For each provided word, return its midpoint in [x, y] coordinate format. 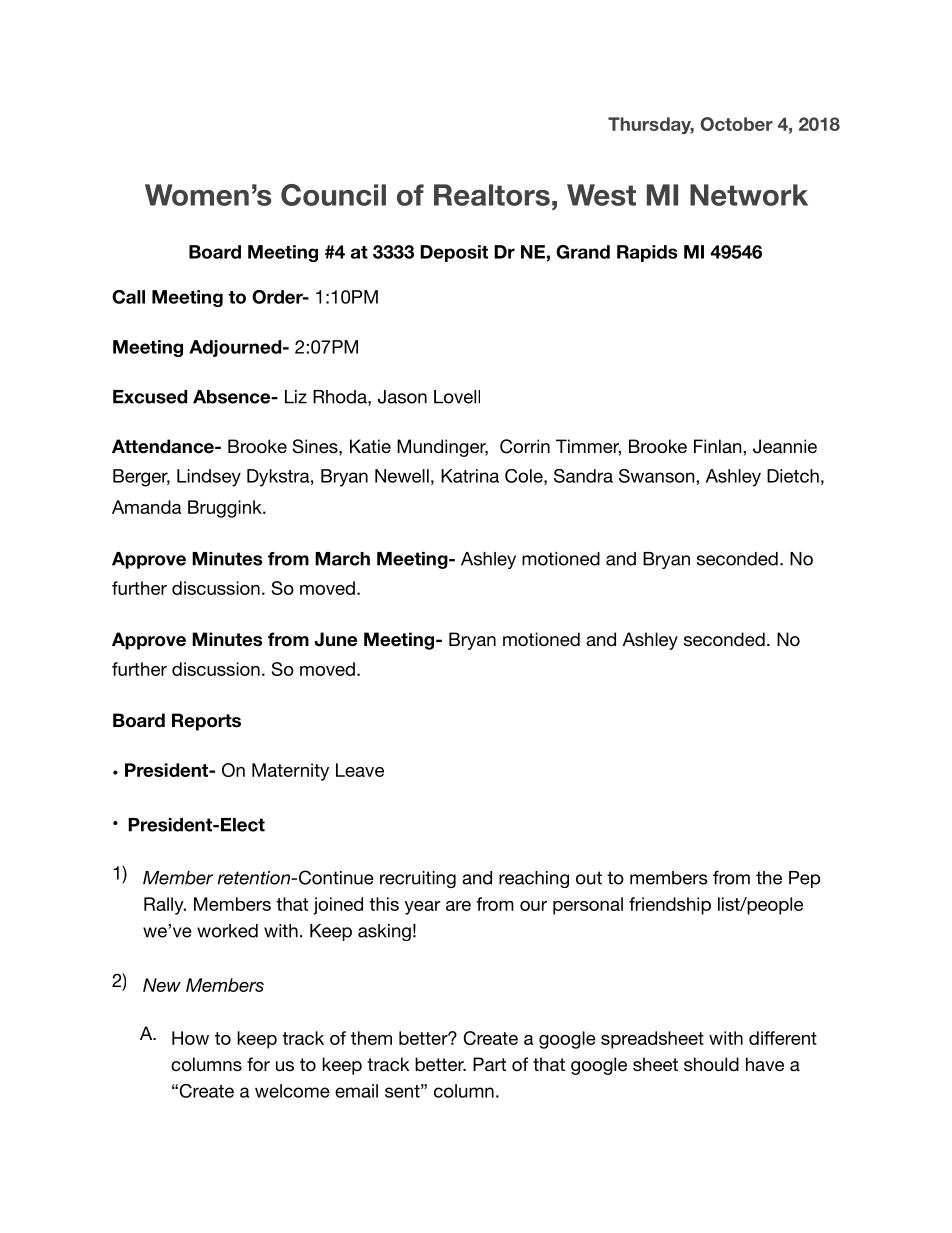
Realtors [492, 195]
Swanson [658, 476]
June [335, 639]
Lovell [457, 397]
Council [333, 195]
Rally [165, 906]
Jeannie [785, 446]
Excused [150, 397]
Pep [804, 879]
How [190, 1038]
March [342, 559]
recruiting [418, 879]
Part [489, 1064]
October [736, 124]
